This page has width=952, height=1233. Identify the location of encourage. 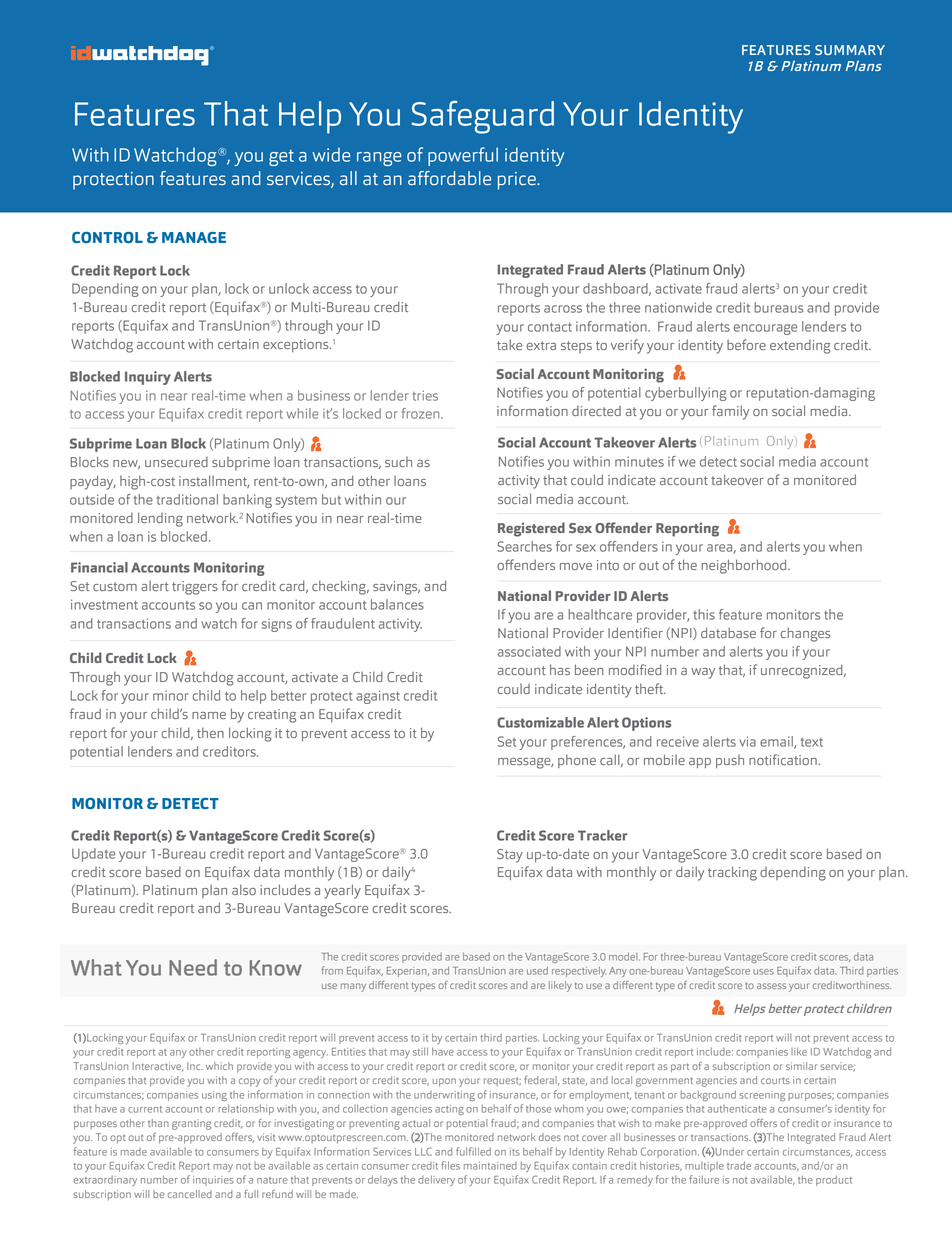
(765, 329).
